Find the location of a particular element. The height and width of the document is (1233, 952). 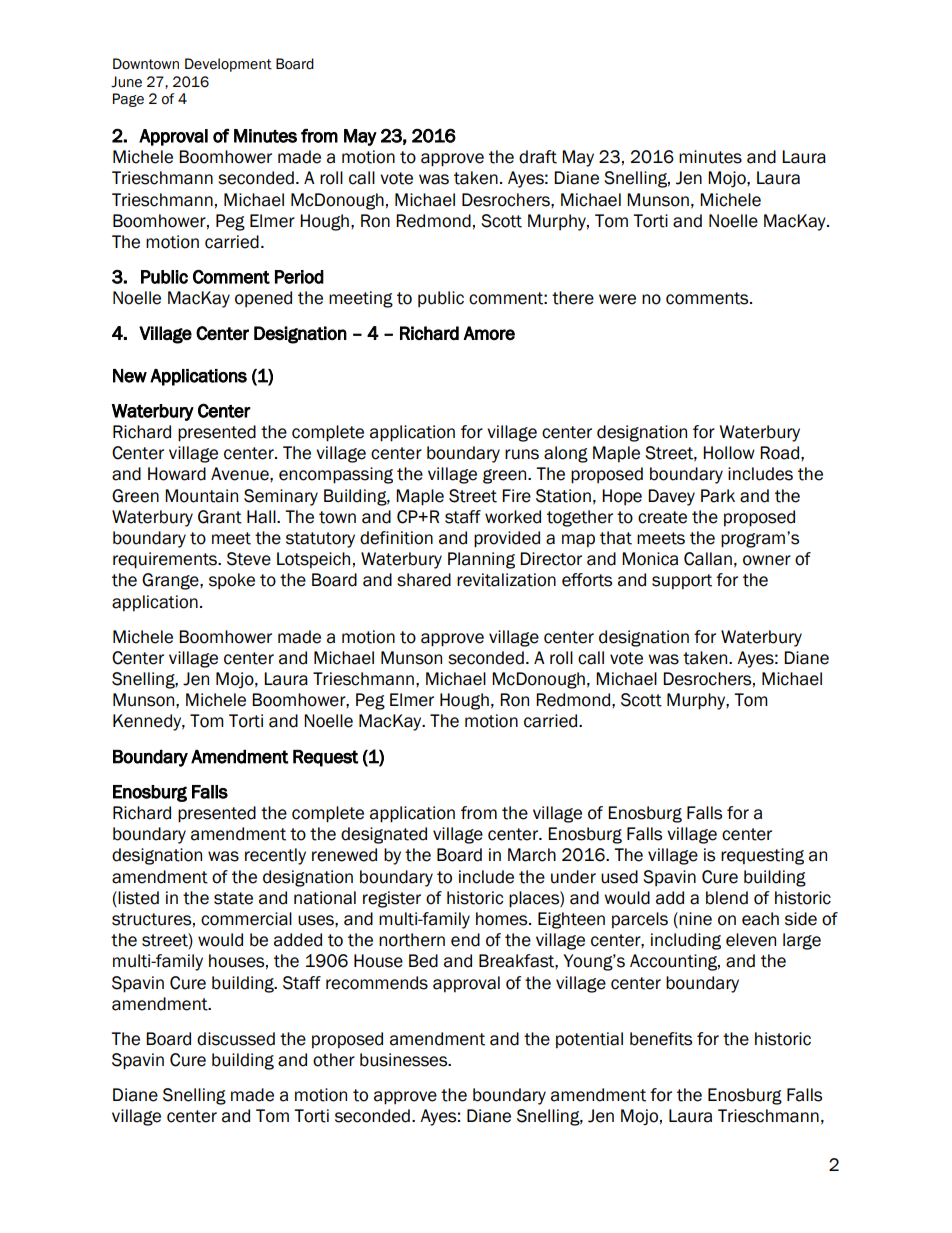

spoke is located at coordinates (232, 581).
